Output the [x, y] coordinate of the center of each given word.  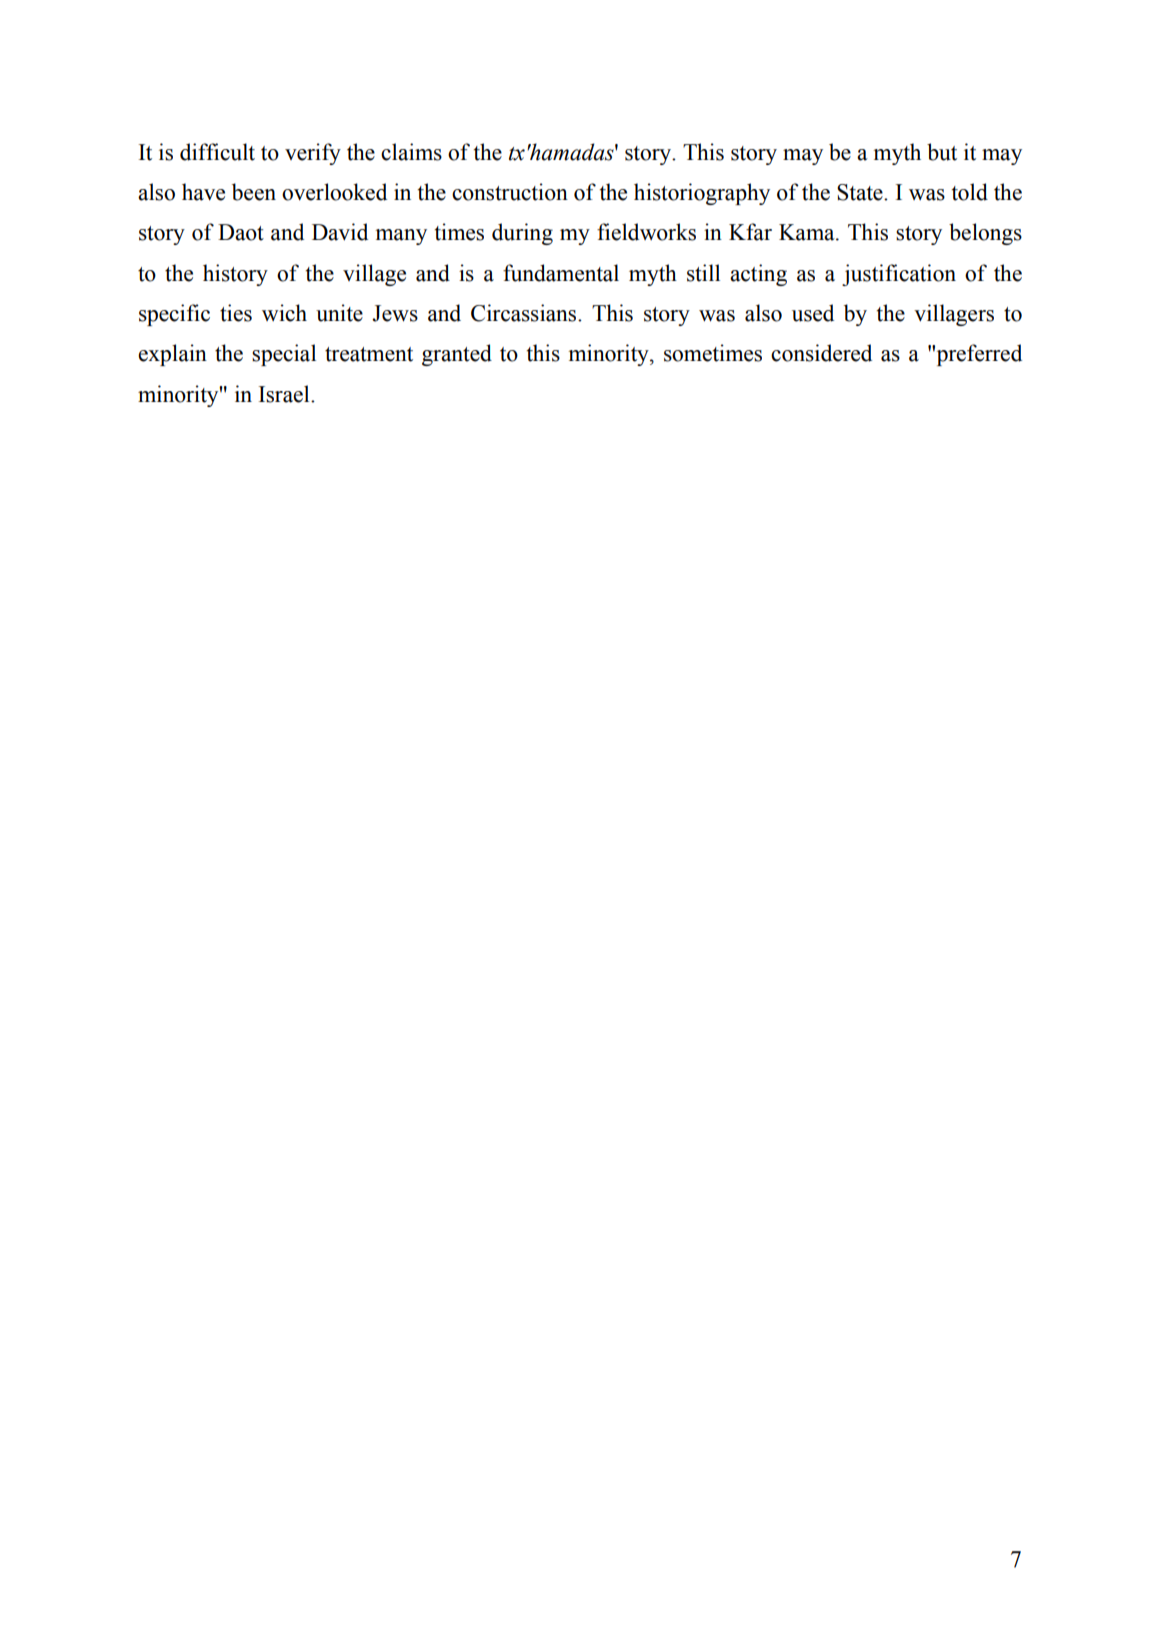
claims [411, 152]
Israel [285, 394]
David [340, 232]
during [522, 234]
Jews [395, 313]
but [942, 152]
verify [313, 154]
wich [284, 313]
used [813, 313]
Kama [808, 232]
